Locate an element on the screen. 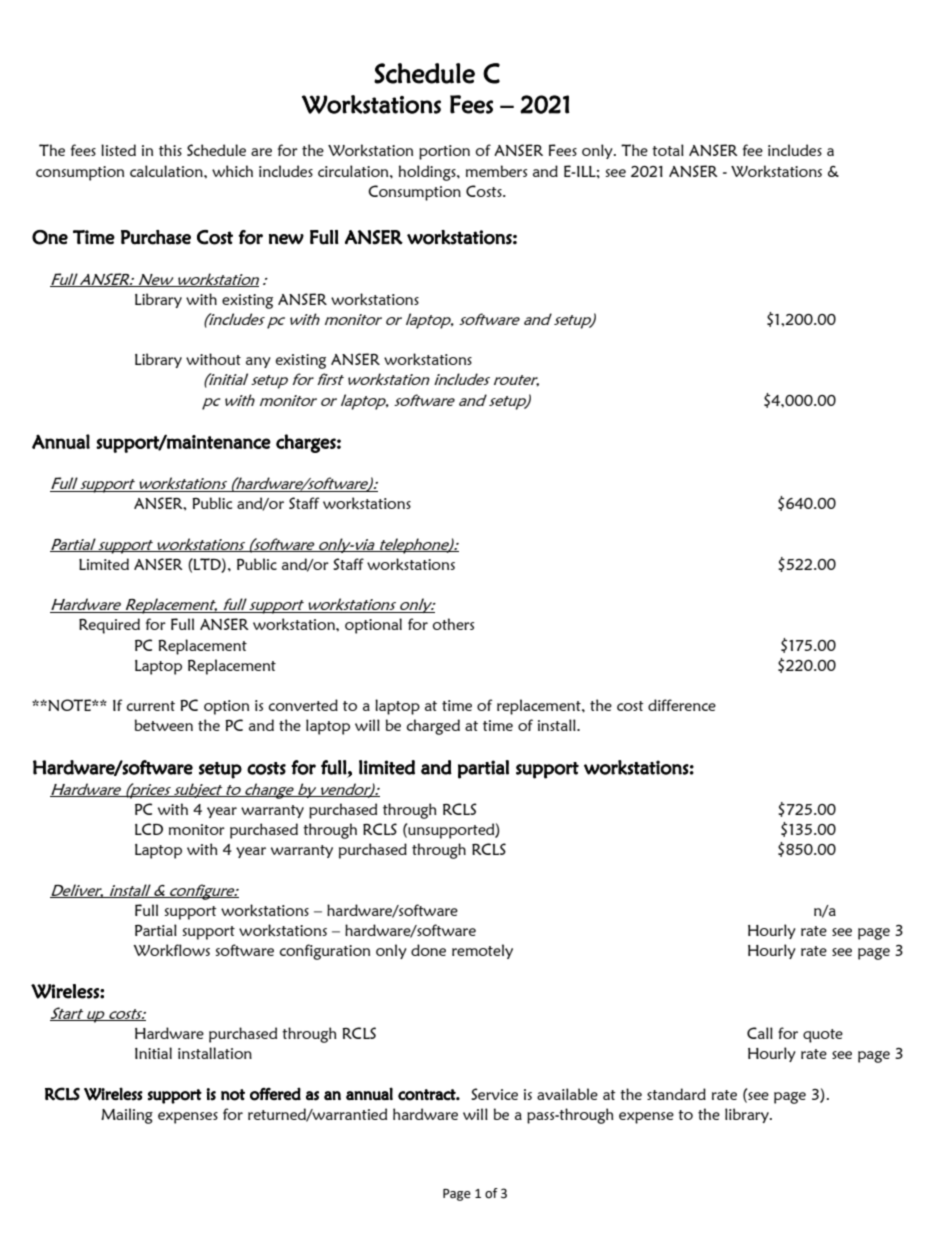 The width and height of the screenshot is (952, 1233). portion is located at coordinates (444, 152).
